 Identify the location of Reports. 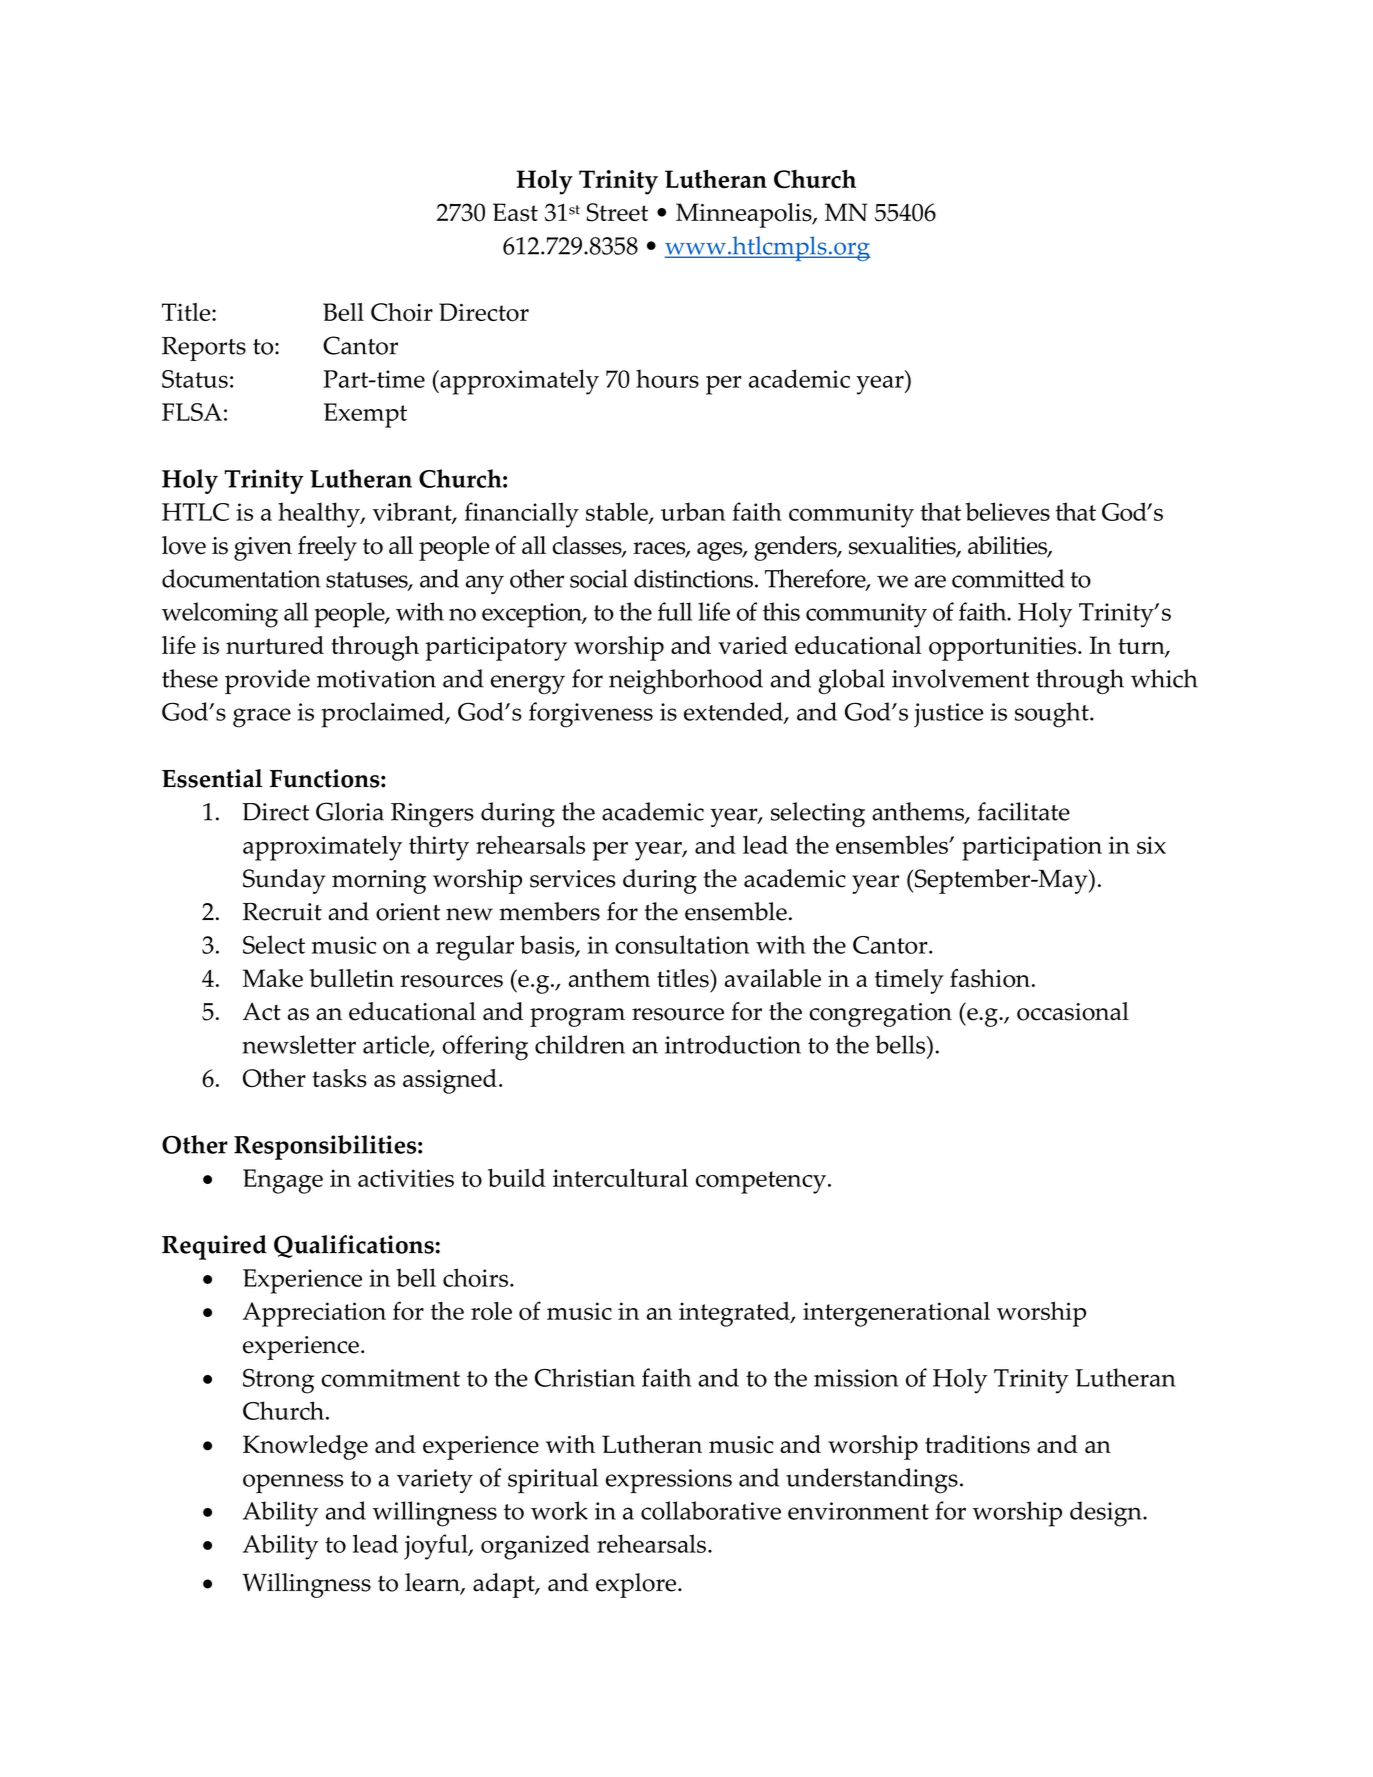
(204, 349).
